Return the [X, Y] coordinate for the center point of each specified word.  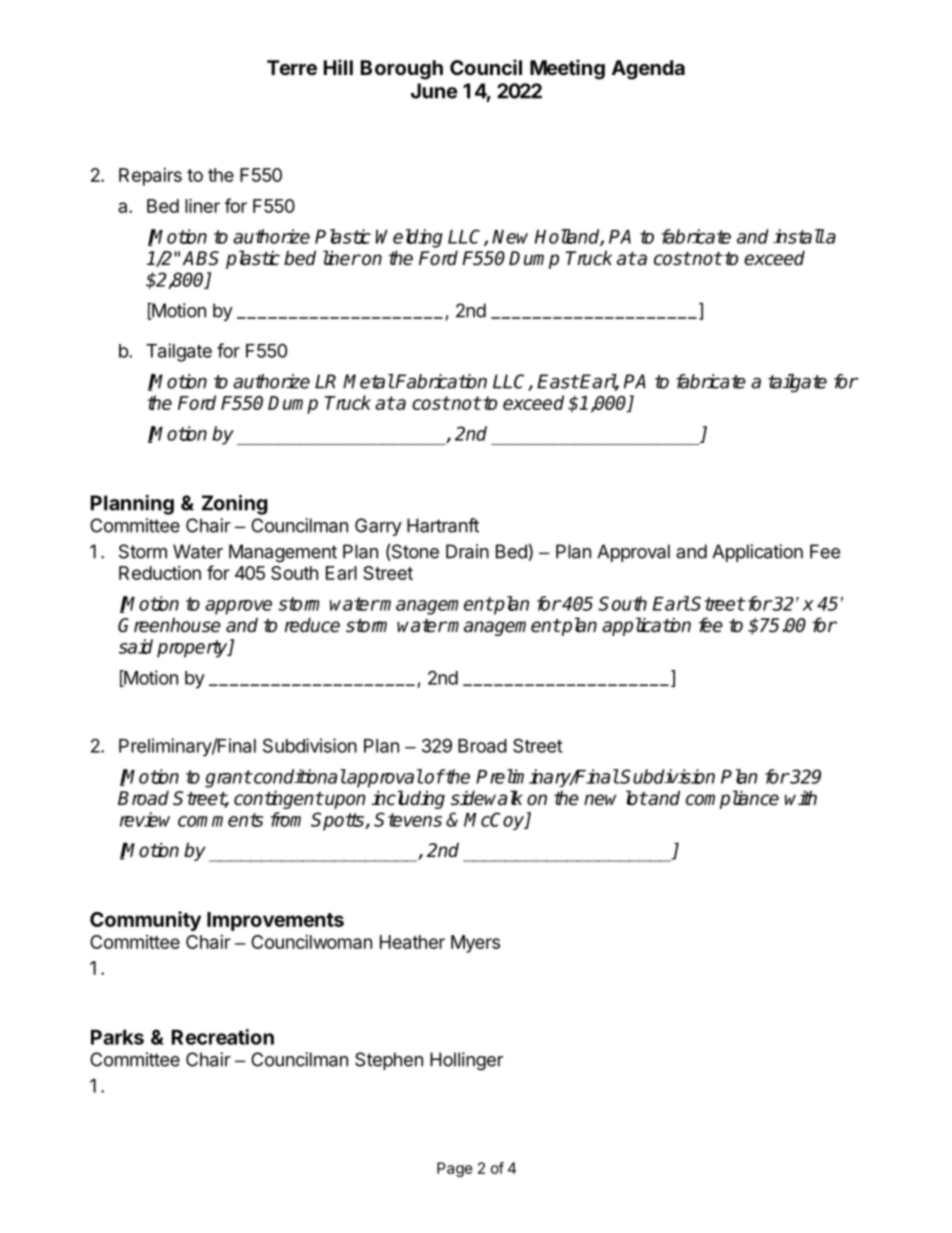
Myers [475, 944]
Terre [292, 67]
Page [455, 1169]
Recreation [223, 1037]
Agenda [648, 70]
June [434, 91]
